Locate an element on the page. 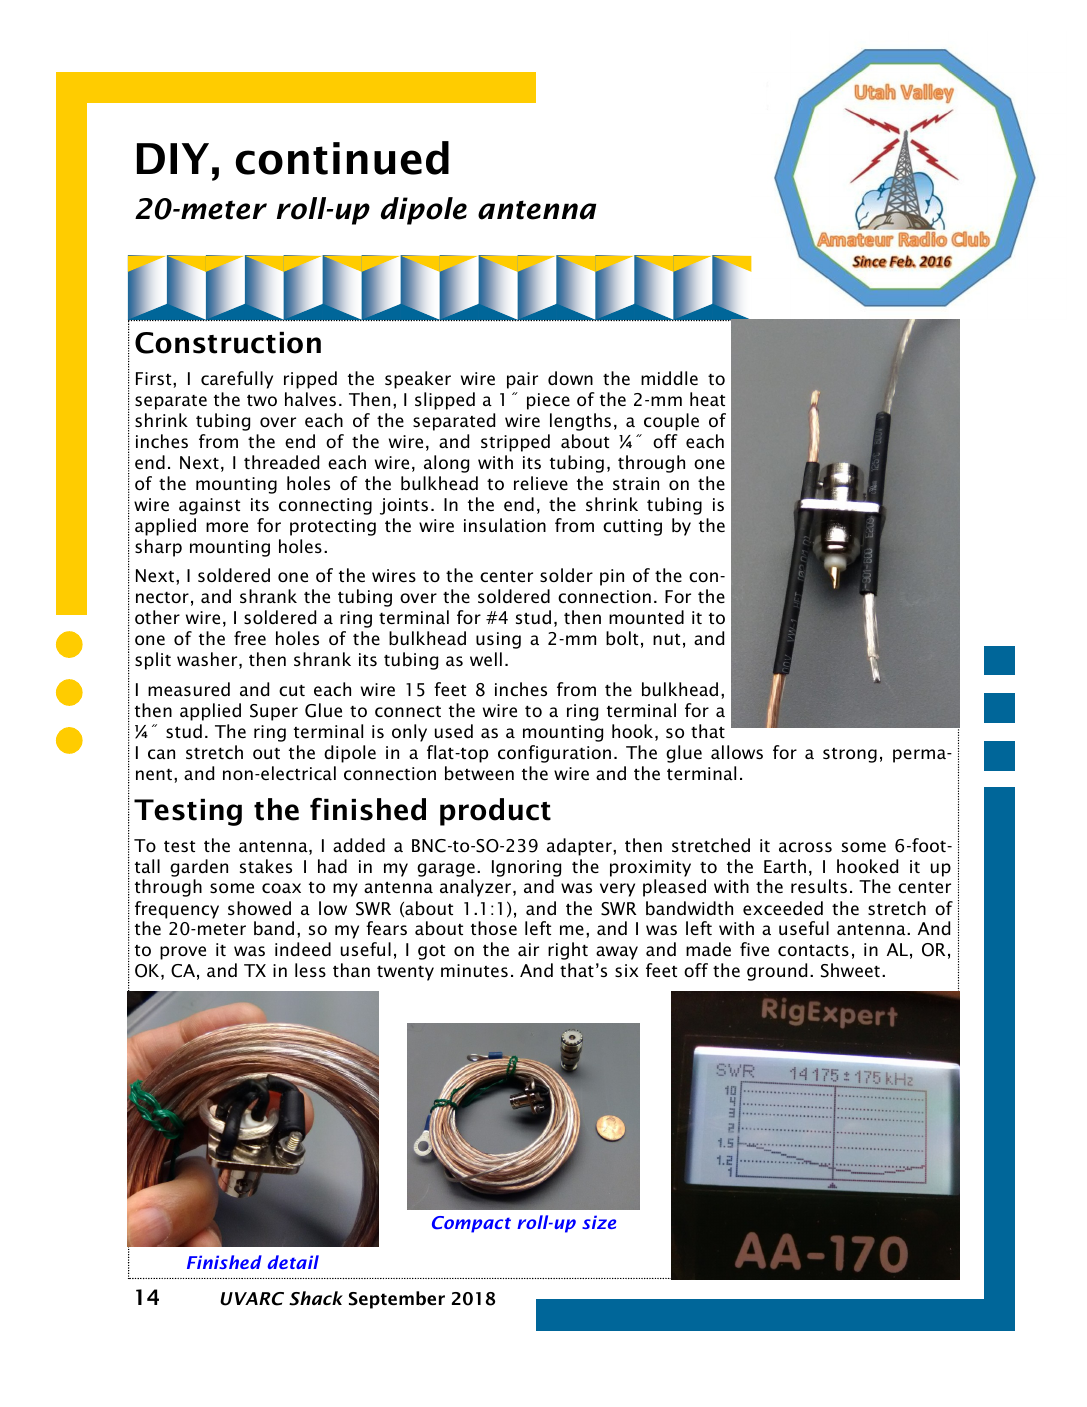 The height and width of the page is (1407, 1087). size is located at coordinates (599, 1222).
